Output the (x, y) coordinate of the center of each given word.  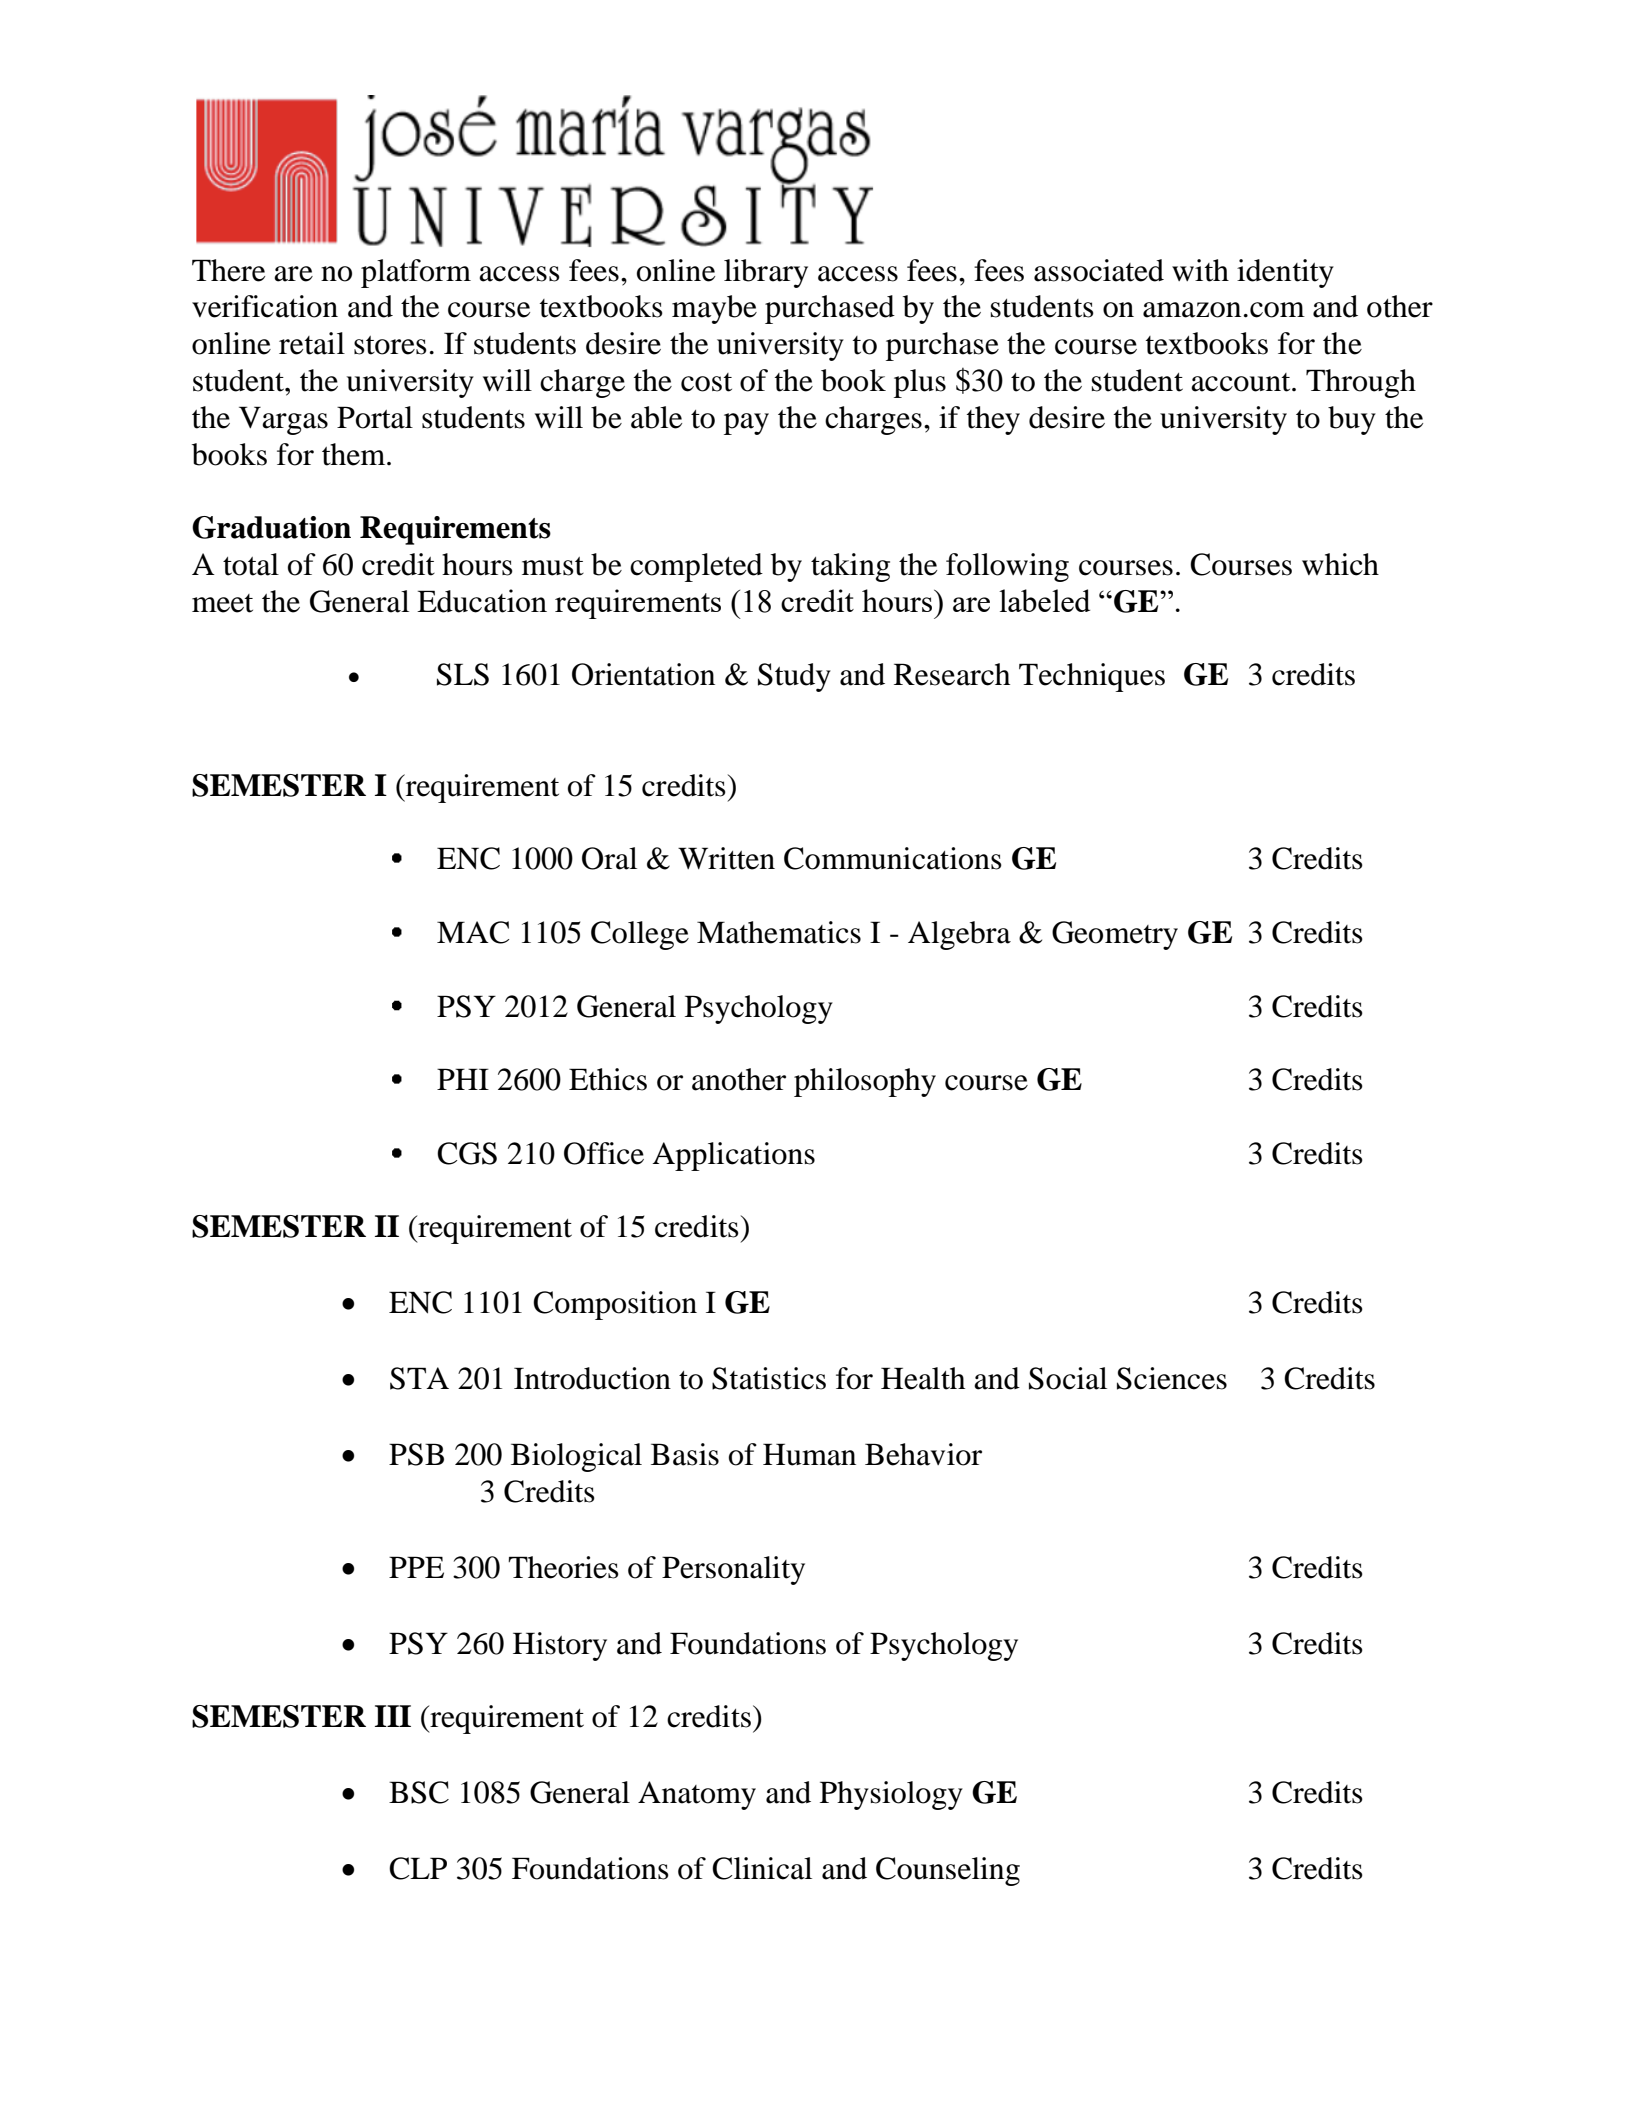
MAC (473, 932)
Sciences (1172, 1378)
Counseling (948, 1871)
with (1200, 270)
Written (726, 858)
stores (390, 345)
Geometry (1115, 935)
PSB (416, 1454)
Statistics (769, 1378)
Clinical (762, 1868)
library (766, 273)
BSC (419, 1792)
